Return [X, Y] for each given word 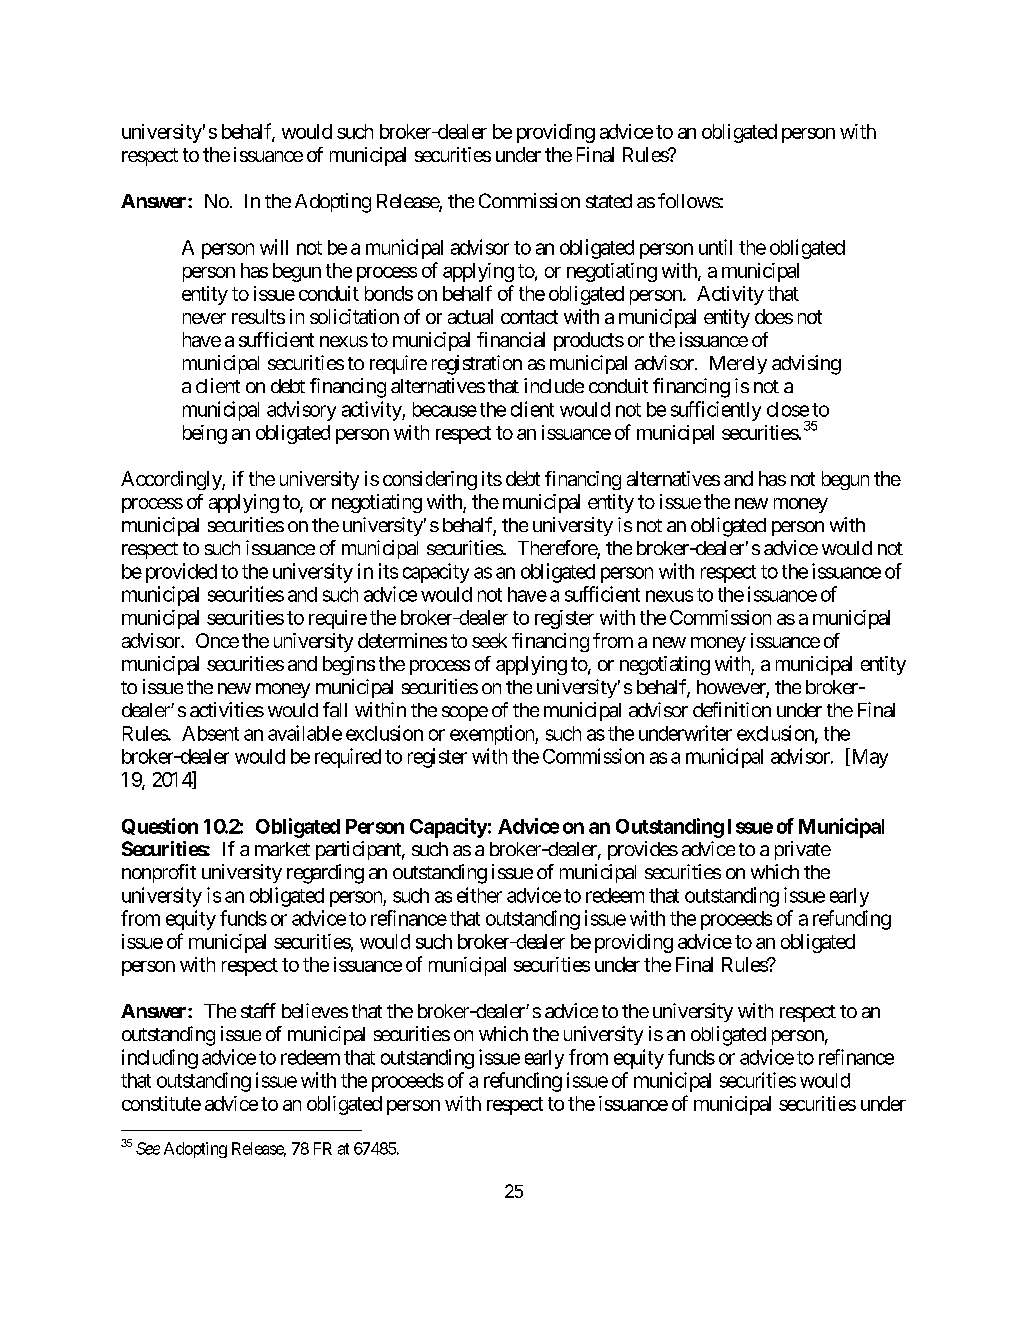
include [554, 385]
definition [732, 709]
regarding [325, 874]
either [479, 895]
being [205, 434]
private [803, 850]
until [715, 247]
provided [181, 573]
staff [258, 1010]
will [274, 247]
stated [609, 201]
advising [806, 365]
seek [489, 640]
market [282, 849]
